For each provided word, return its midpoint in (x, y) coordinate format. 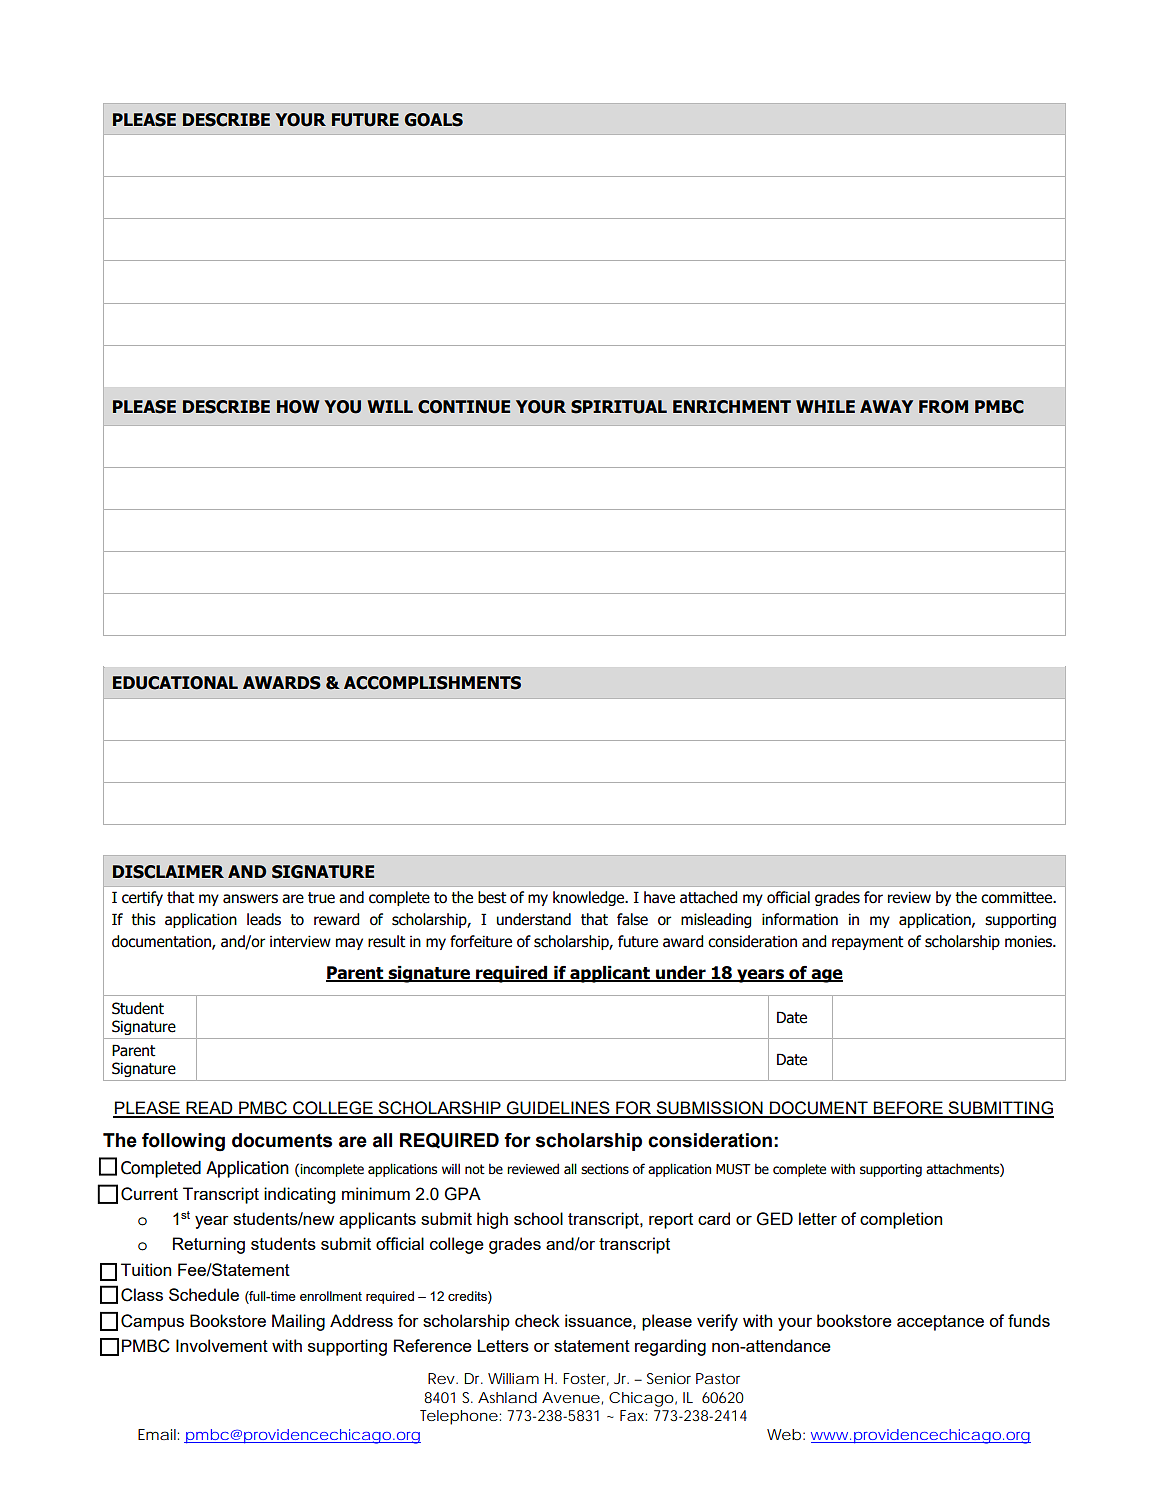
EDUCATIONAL (175, 683)
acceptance (940, 1323)
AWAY (886, 406)
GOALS (434, 120)
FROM (943, 407)
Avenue (571, 1397)
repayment (868, 943)
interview (300, 941)
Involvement (222, 1345)
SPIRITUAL (619, 407)
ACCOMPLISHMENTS (432, 683)
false (632, 919)
